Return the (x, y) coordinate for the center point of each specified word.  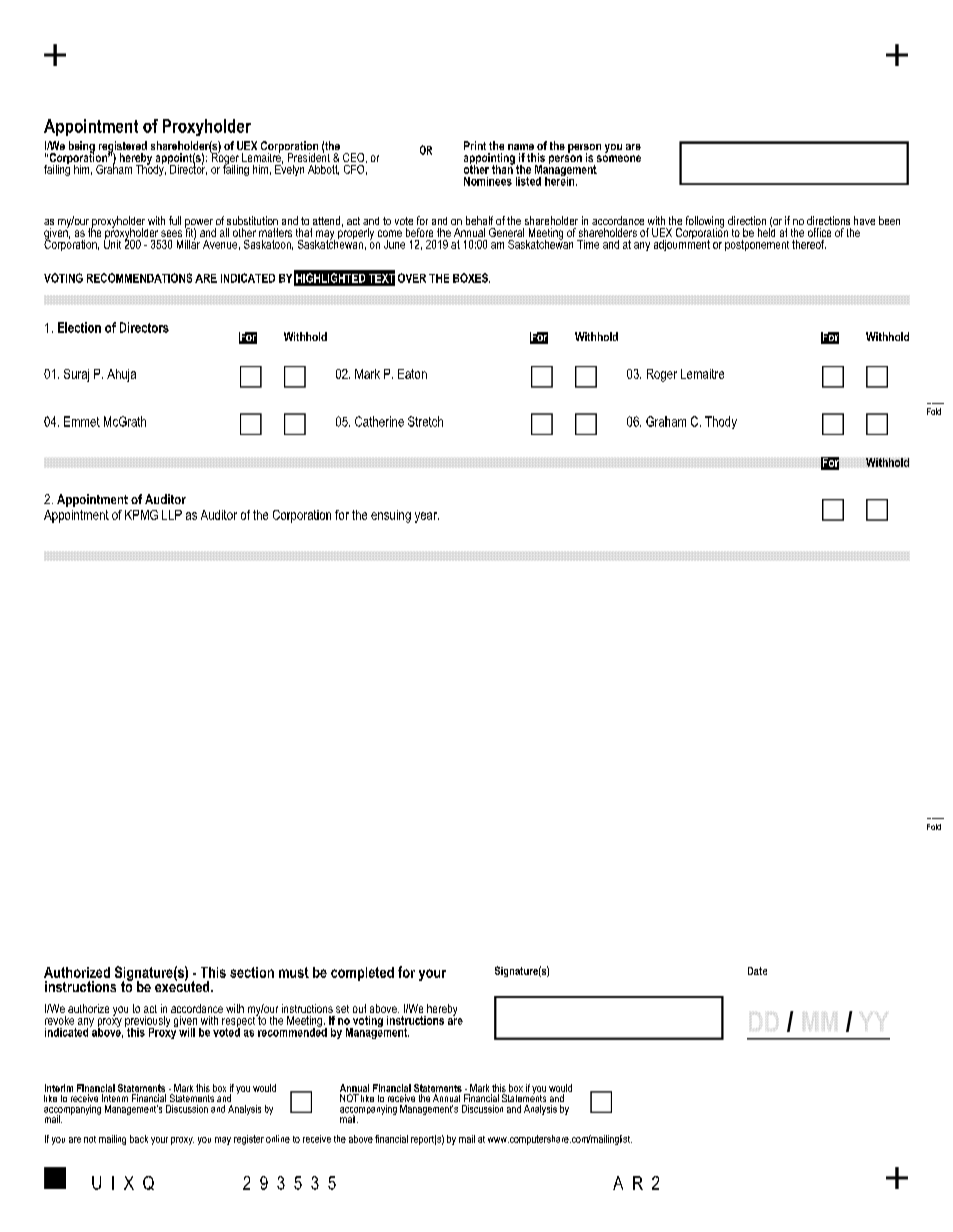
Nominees (488, 181)
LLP (172, 515)
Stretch (425, 421)
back (139, 1139)
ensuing (391, 516)
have (864, 220)
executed (183, 985)
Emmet (82, 421)
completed (362, 974)
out (359, 1008)
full (175, 220)
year (427, 517)
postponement (757, 245)
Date (757, 971)
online (278, 1139)
